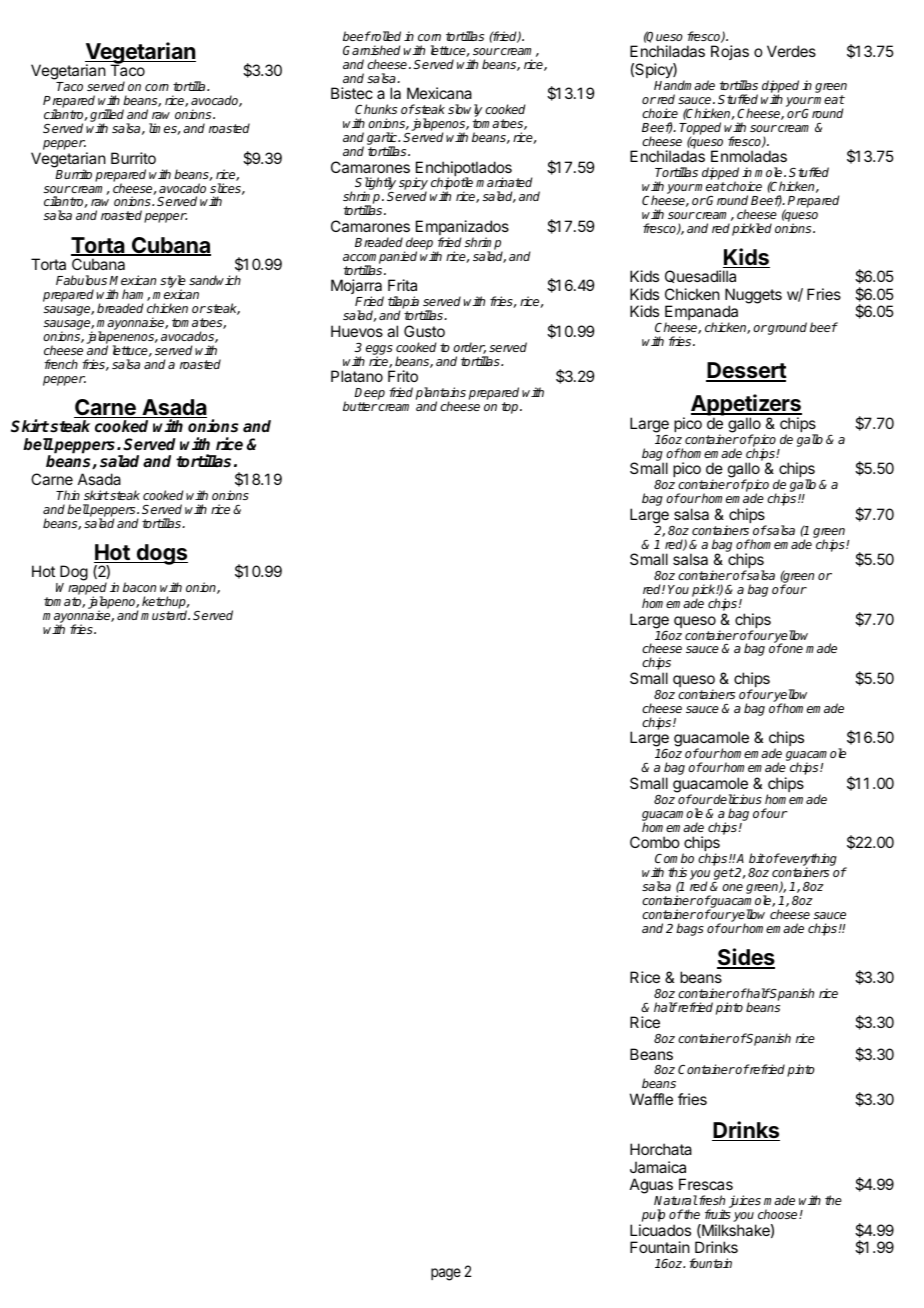 The height and width of the screenshot is (1308, 924). What do you see at coordinates (730, 52) in the screenshot?
I see `Rojas` at bounding box center [730, 52].
